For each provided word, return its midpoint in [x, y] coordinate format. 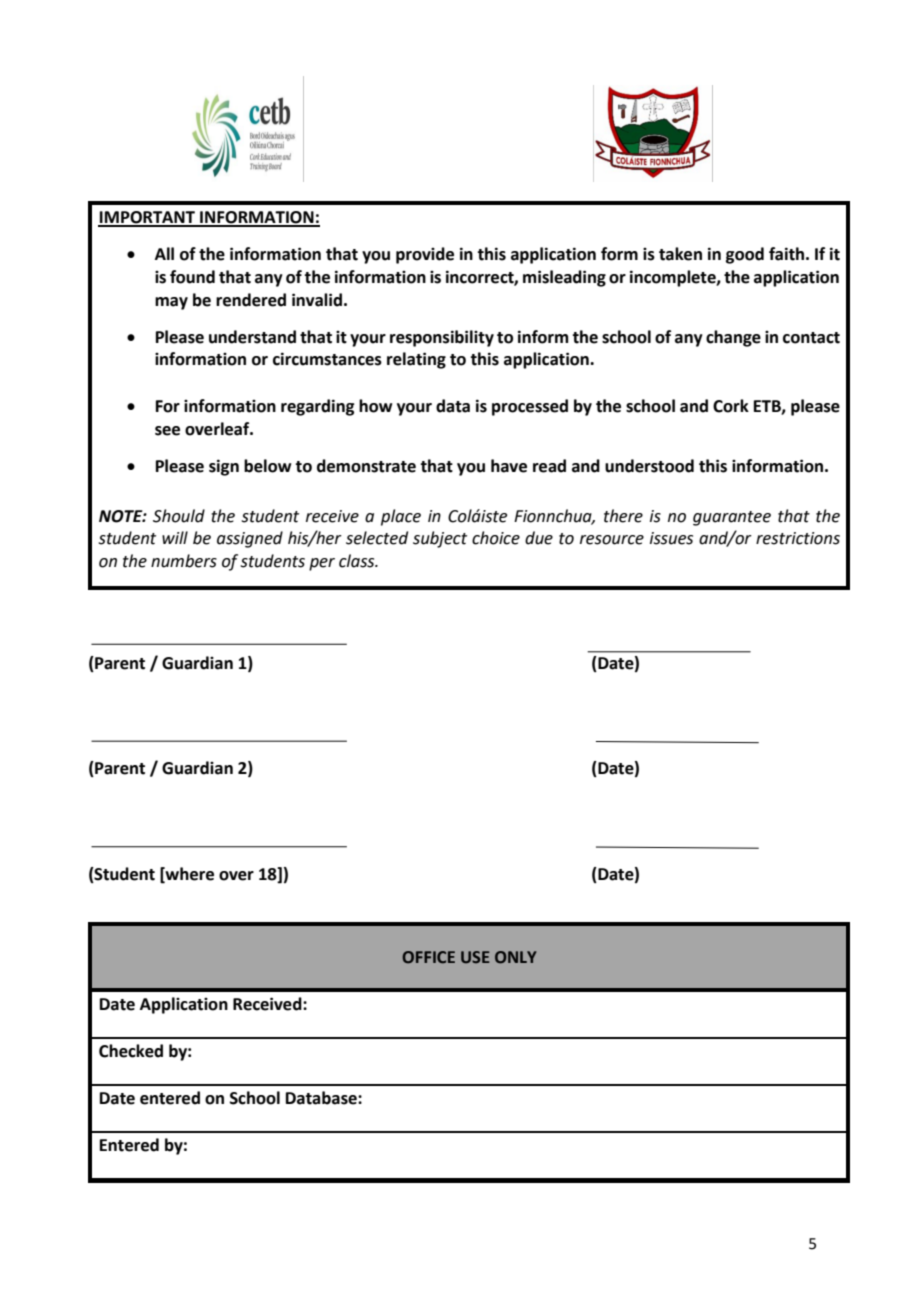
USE [475, 957]
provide [425, 255]
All [164, 253]
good [745, 255]
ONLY [516, 957]
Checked [131, 1051]
